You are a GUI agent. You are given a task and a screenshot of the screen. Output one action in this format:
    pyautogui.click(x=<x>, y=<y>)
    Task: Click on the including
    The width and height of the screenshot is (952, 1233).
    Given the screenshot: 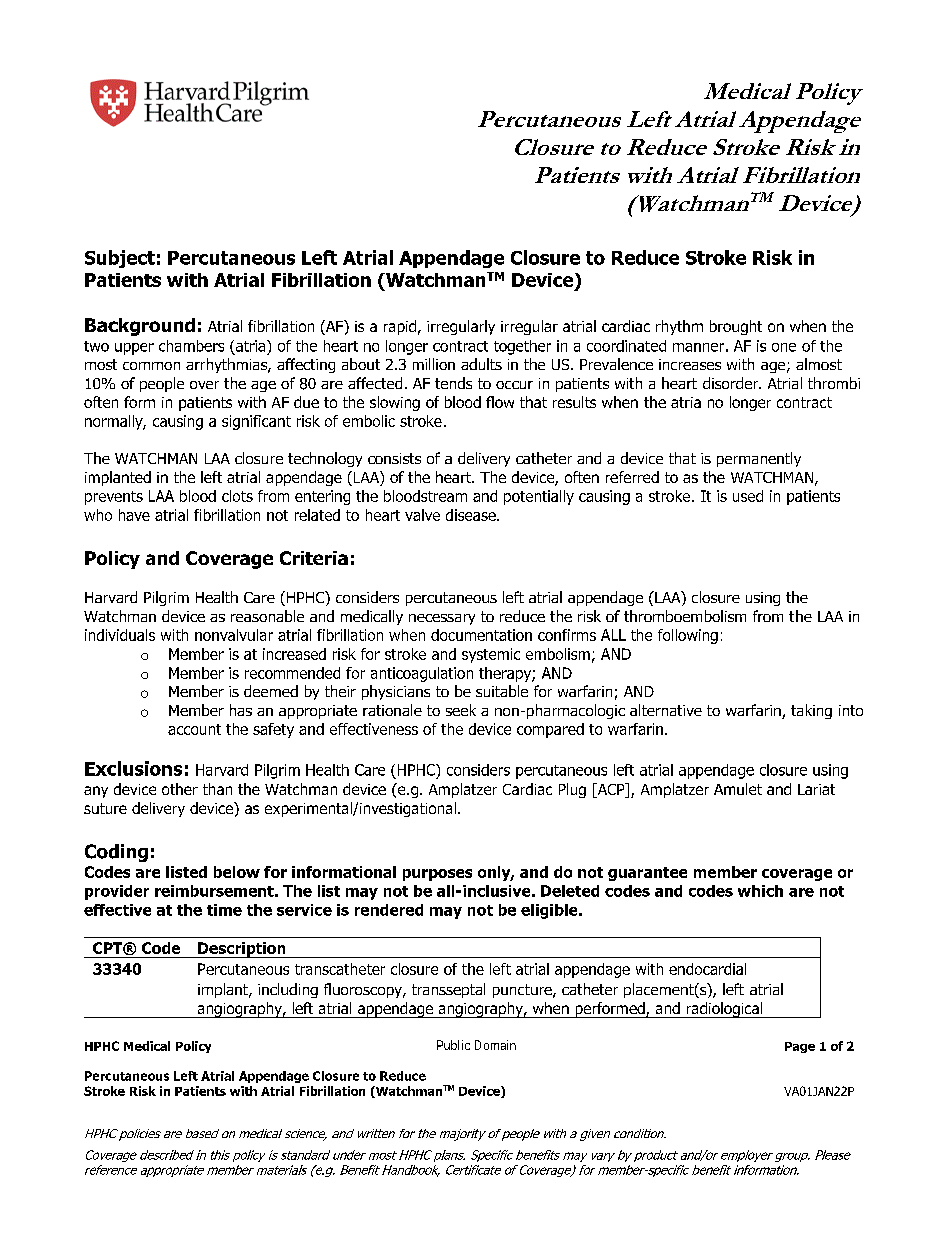 What is the action you would take?
    pyautogui.click(x=288, y=990)
